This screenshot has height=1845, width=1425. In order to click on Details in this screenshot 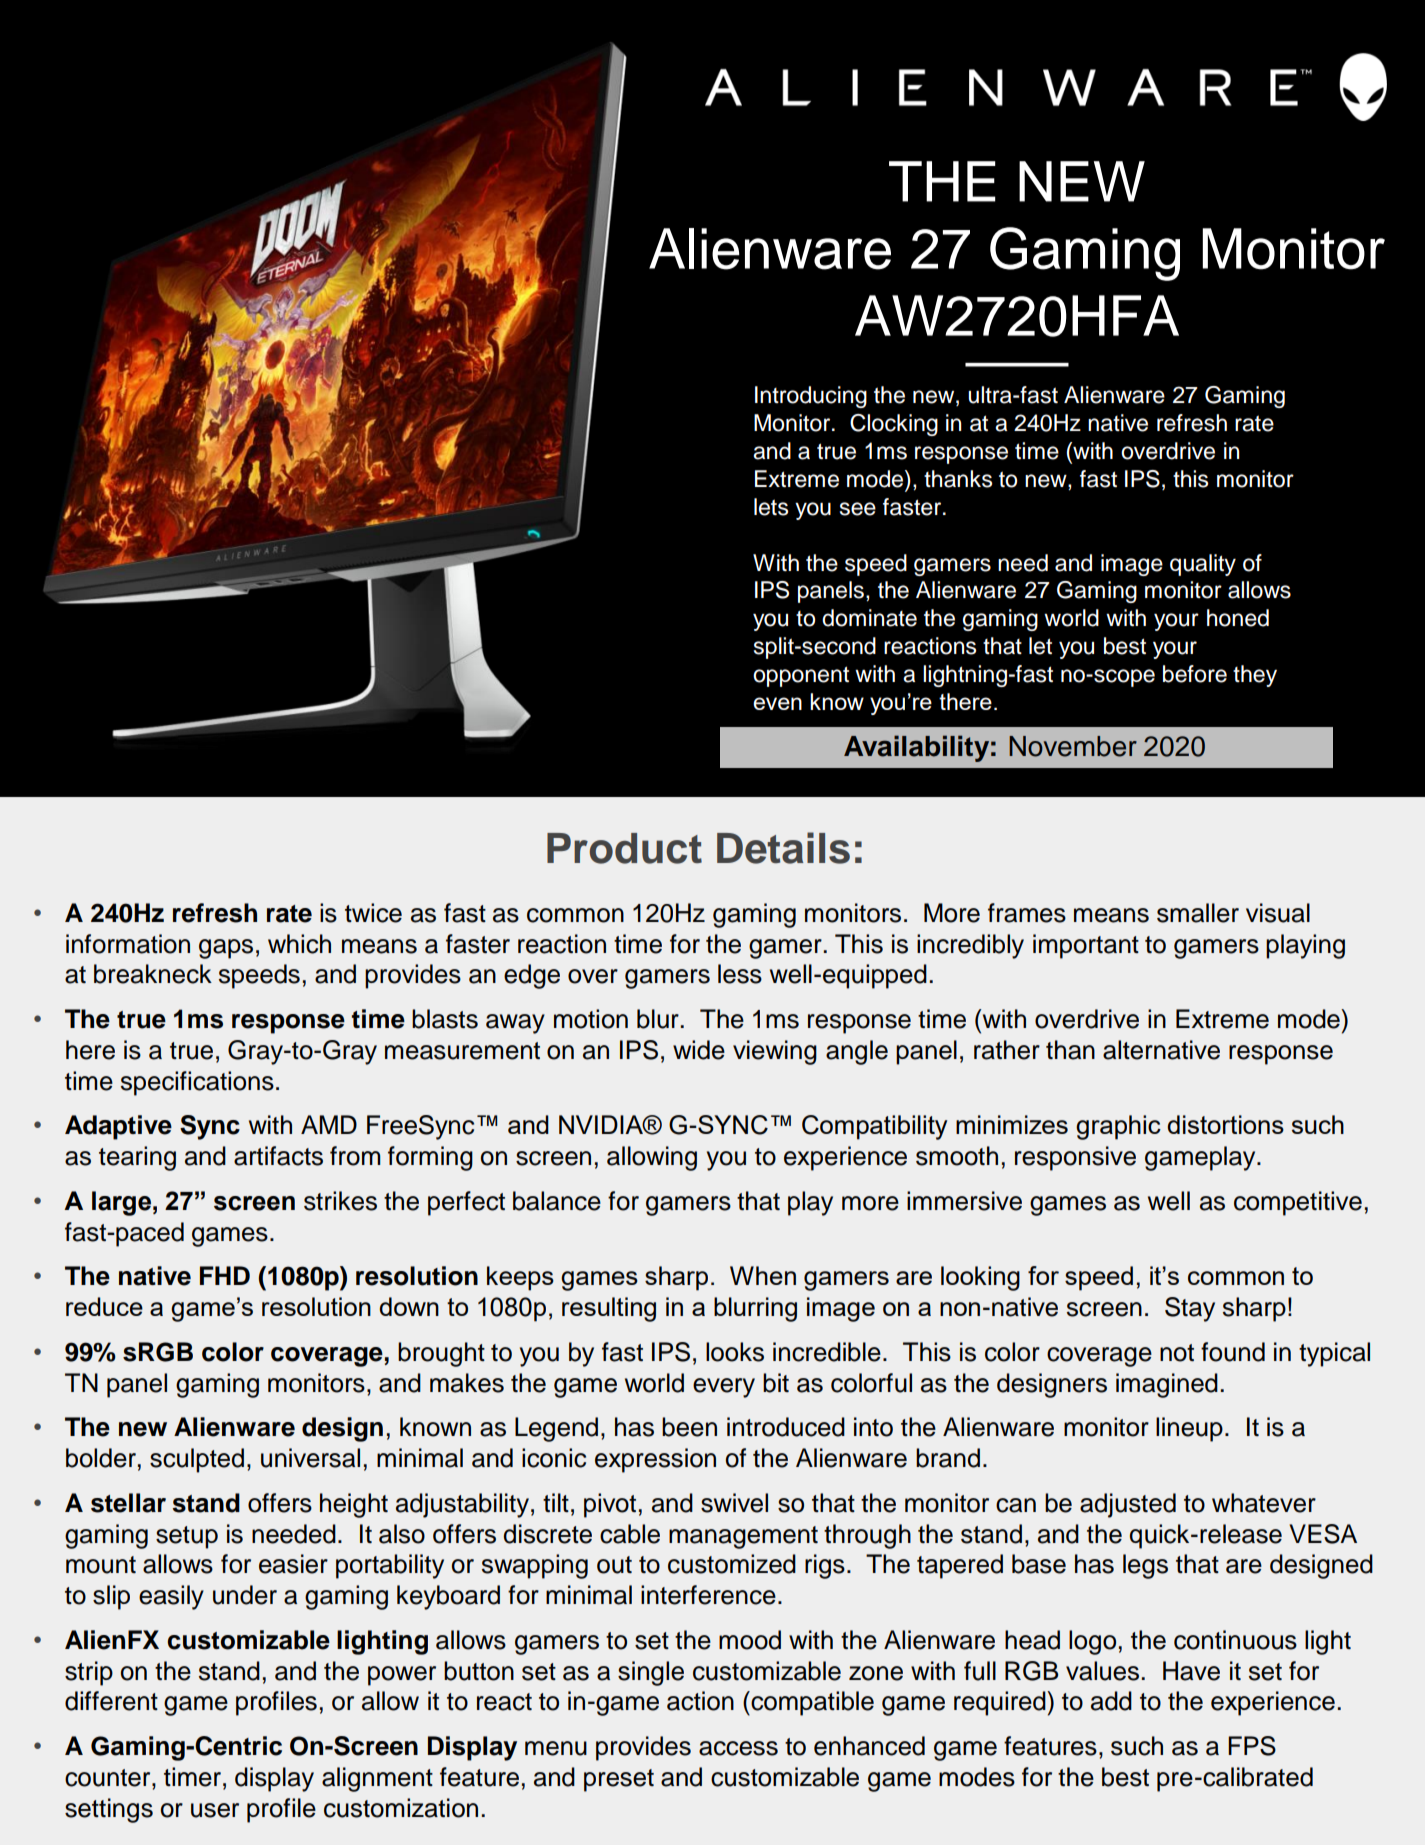, I will do `click(783, 848)`.
